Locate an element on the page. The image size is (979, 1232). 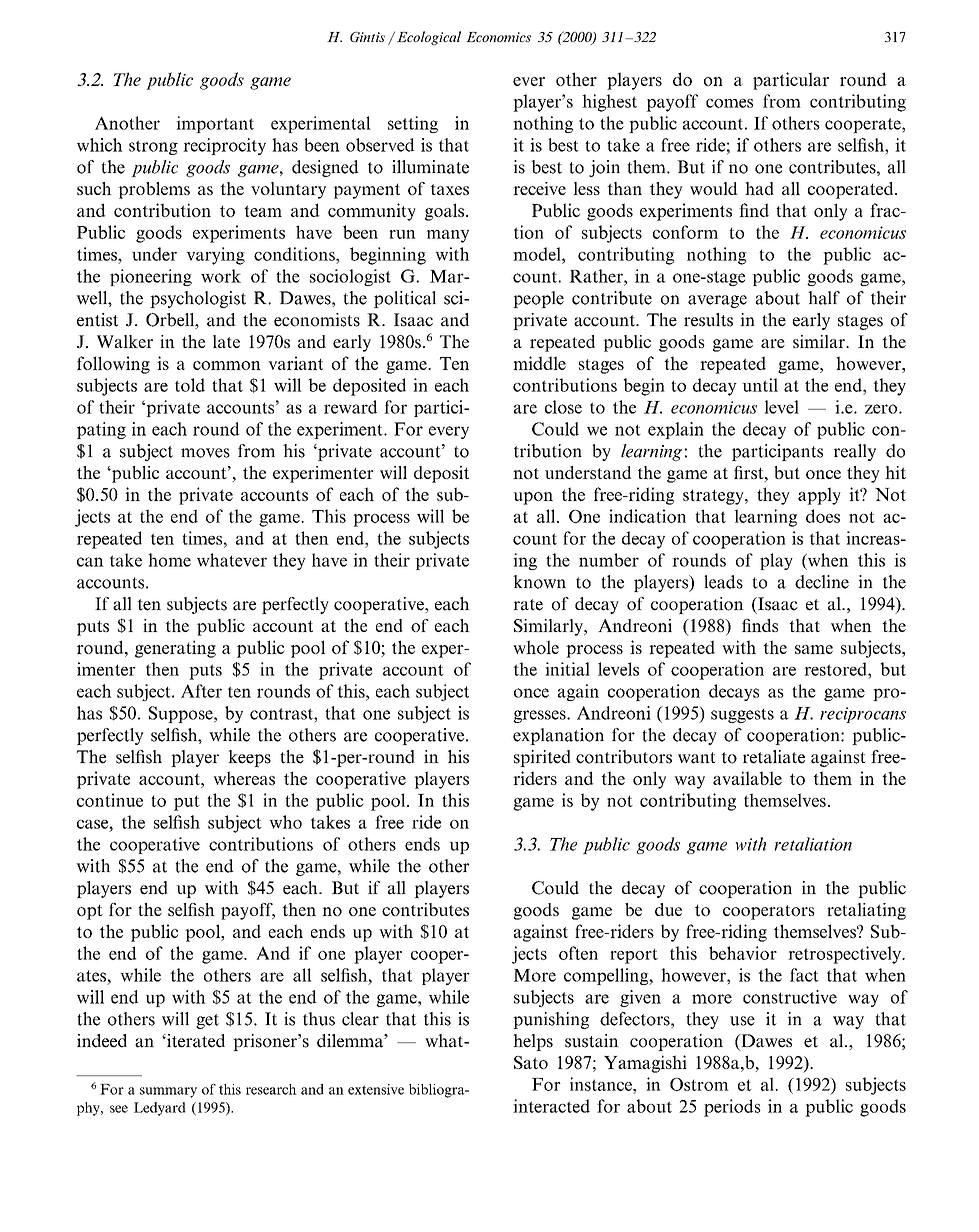
keeps is located at coordinates (249, 758).
